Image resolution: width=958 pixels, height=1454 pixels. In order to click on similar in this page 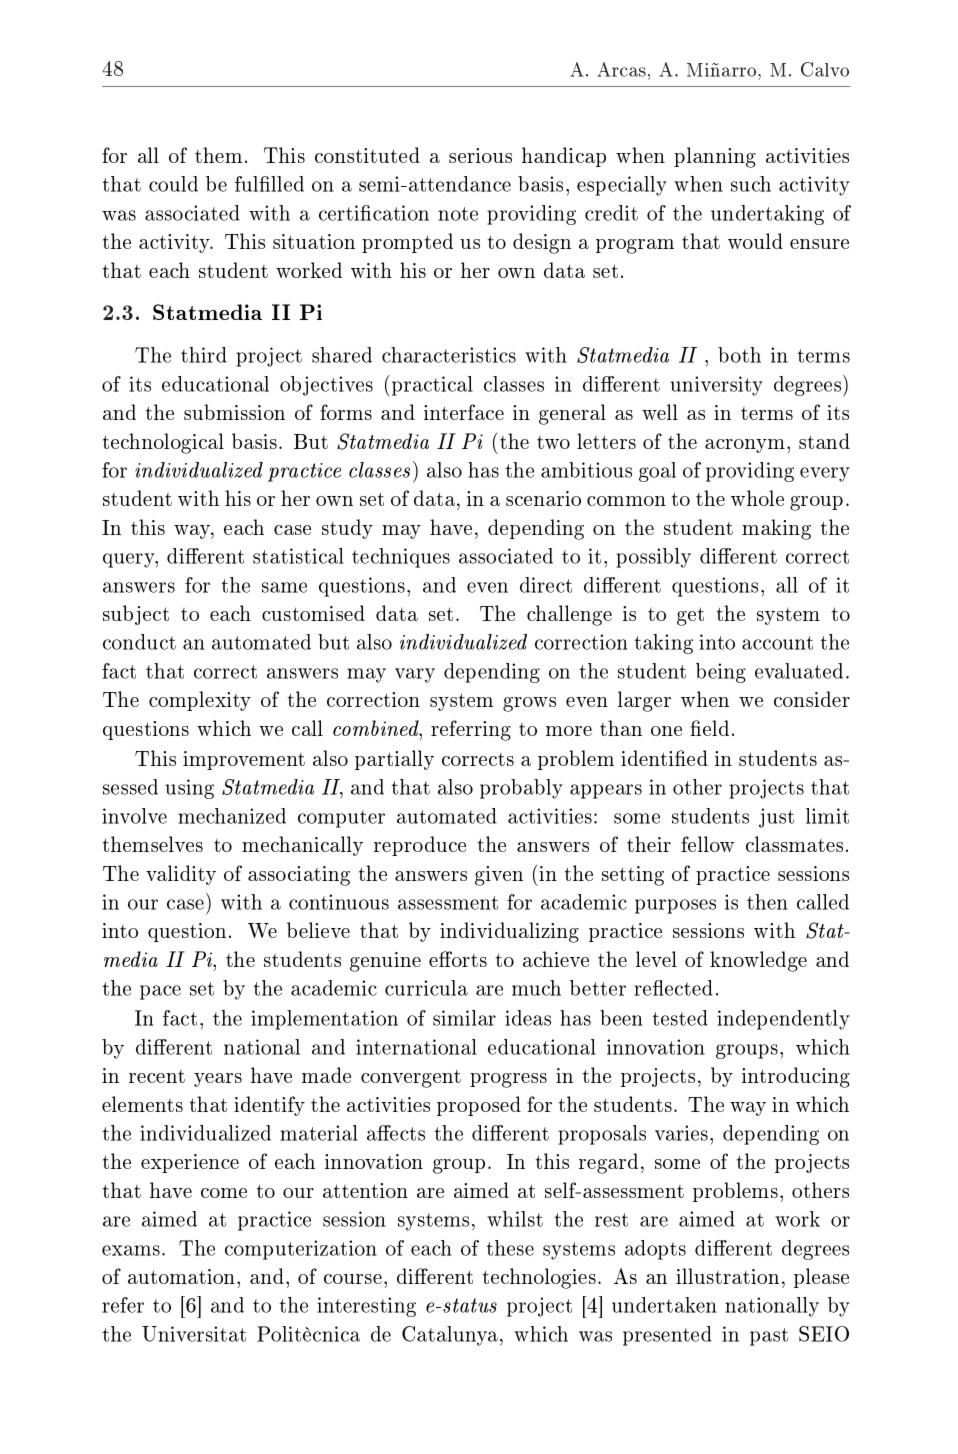, I will do `click(464, 1018)`.
